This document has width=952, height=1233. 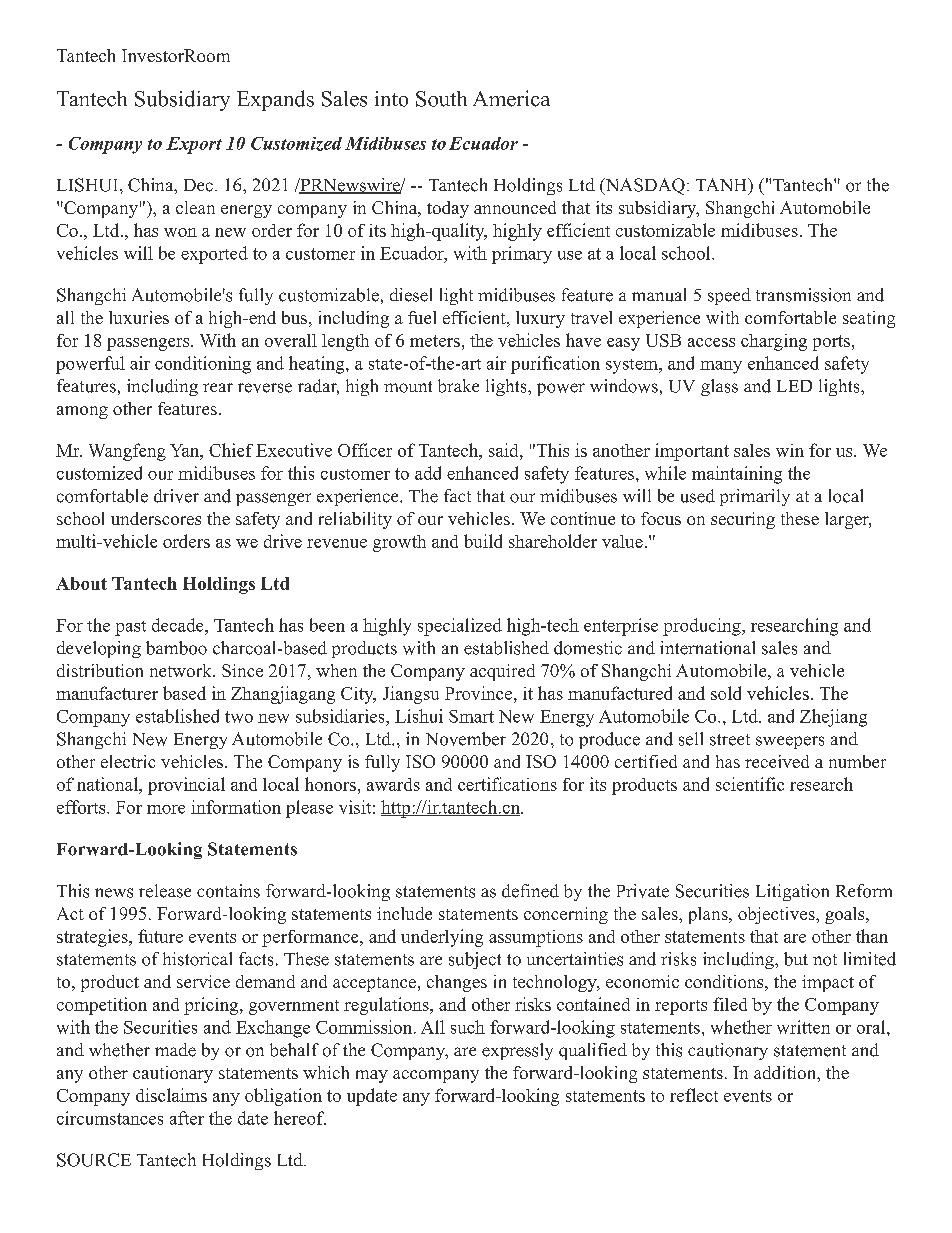 I want to click on certifications, so click(x=507, y=784).
